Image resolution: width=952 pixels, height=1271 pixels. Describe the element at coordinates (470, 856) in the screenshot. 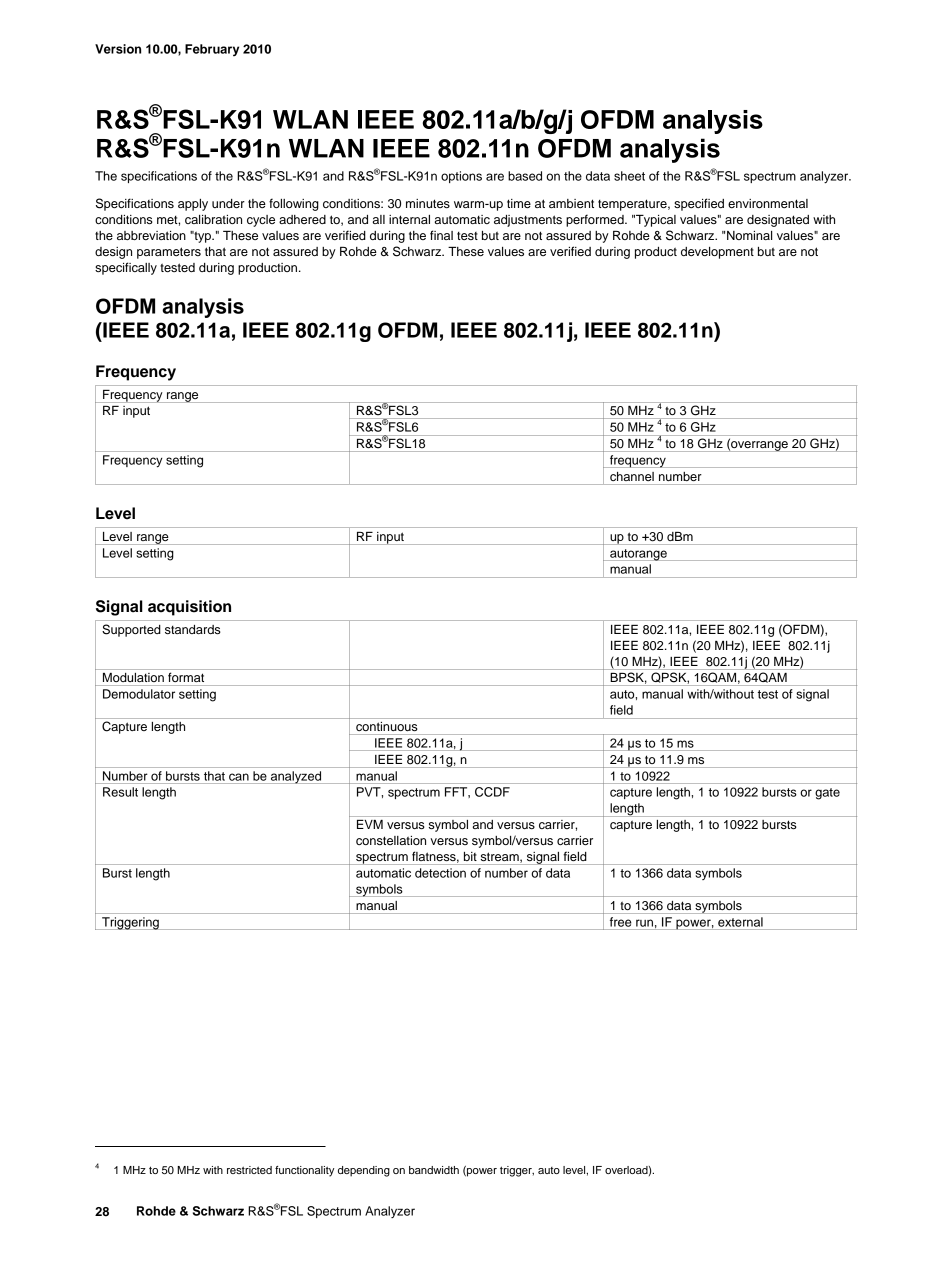

I see `bit` at that location.
